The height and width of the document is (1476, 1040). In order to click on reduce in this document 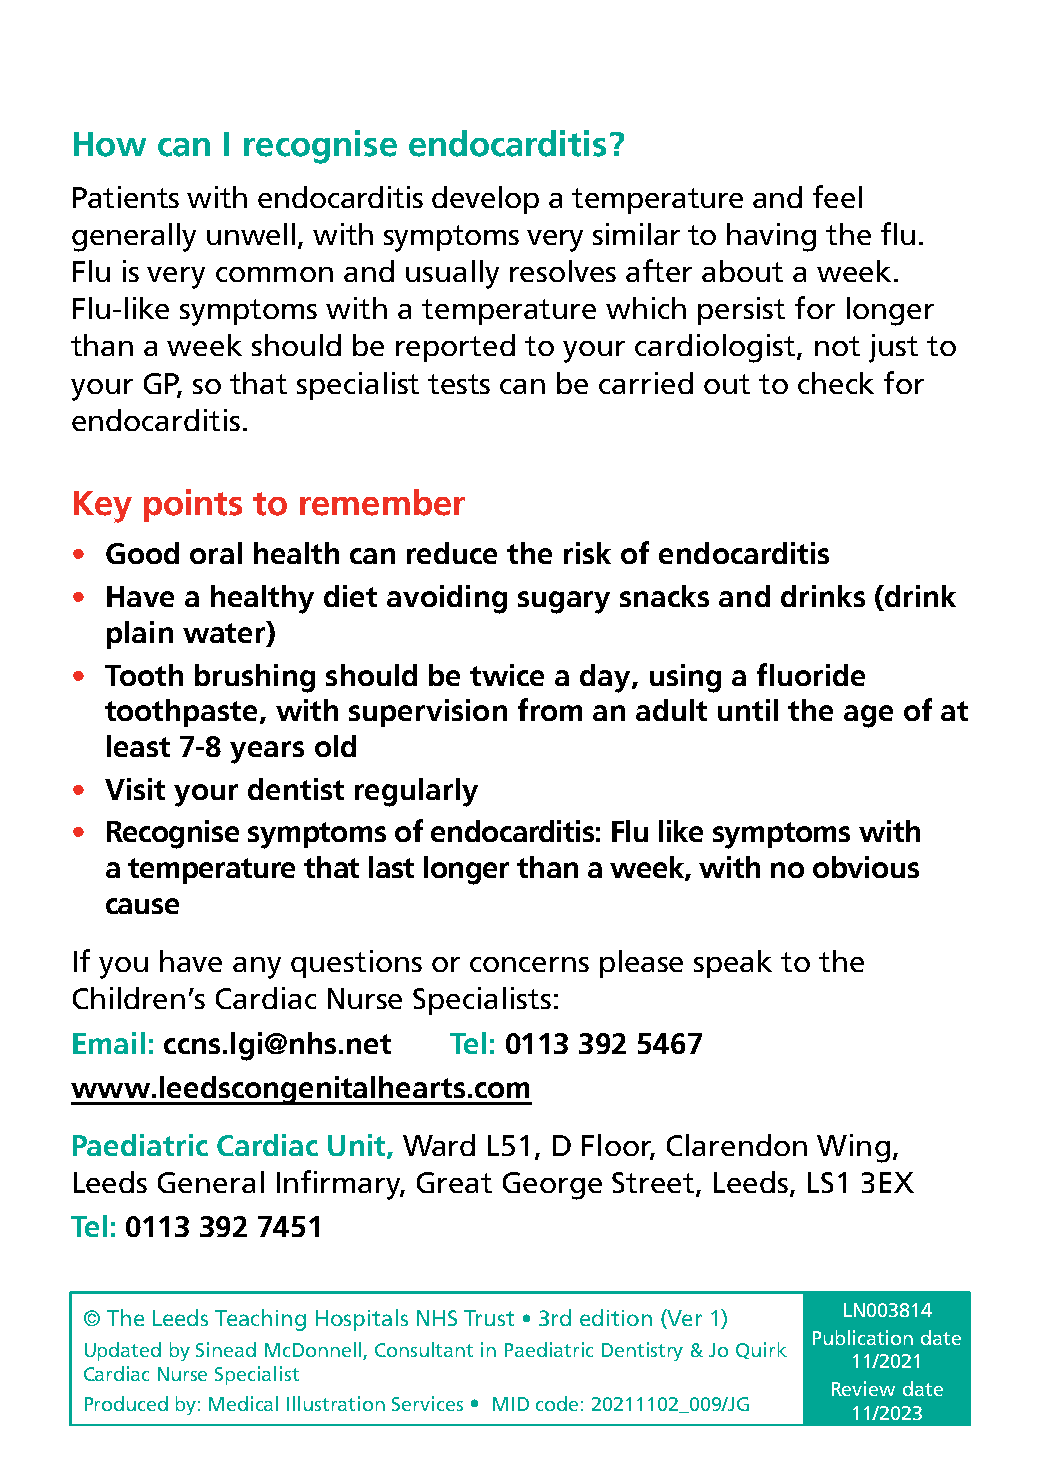, I will do `click(452, 553)`.
